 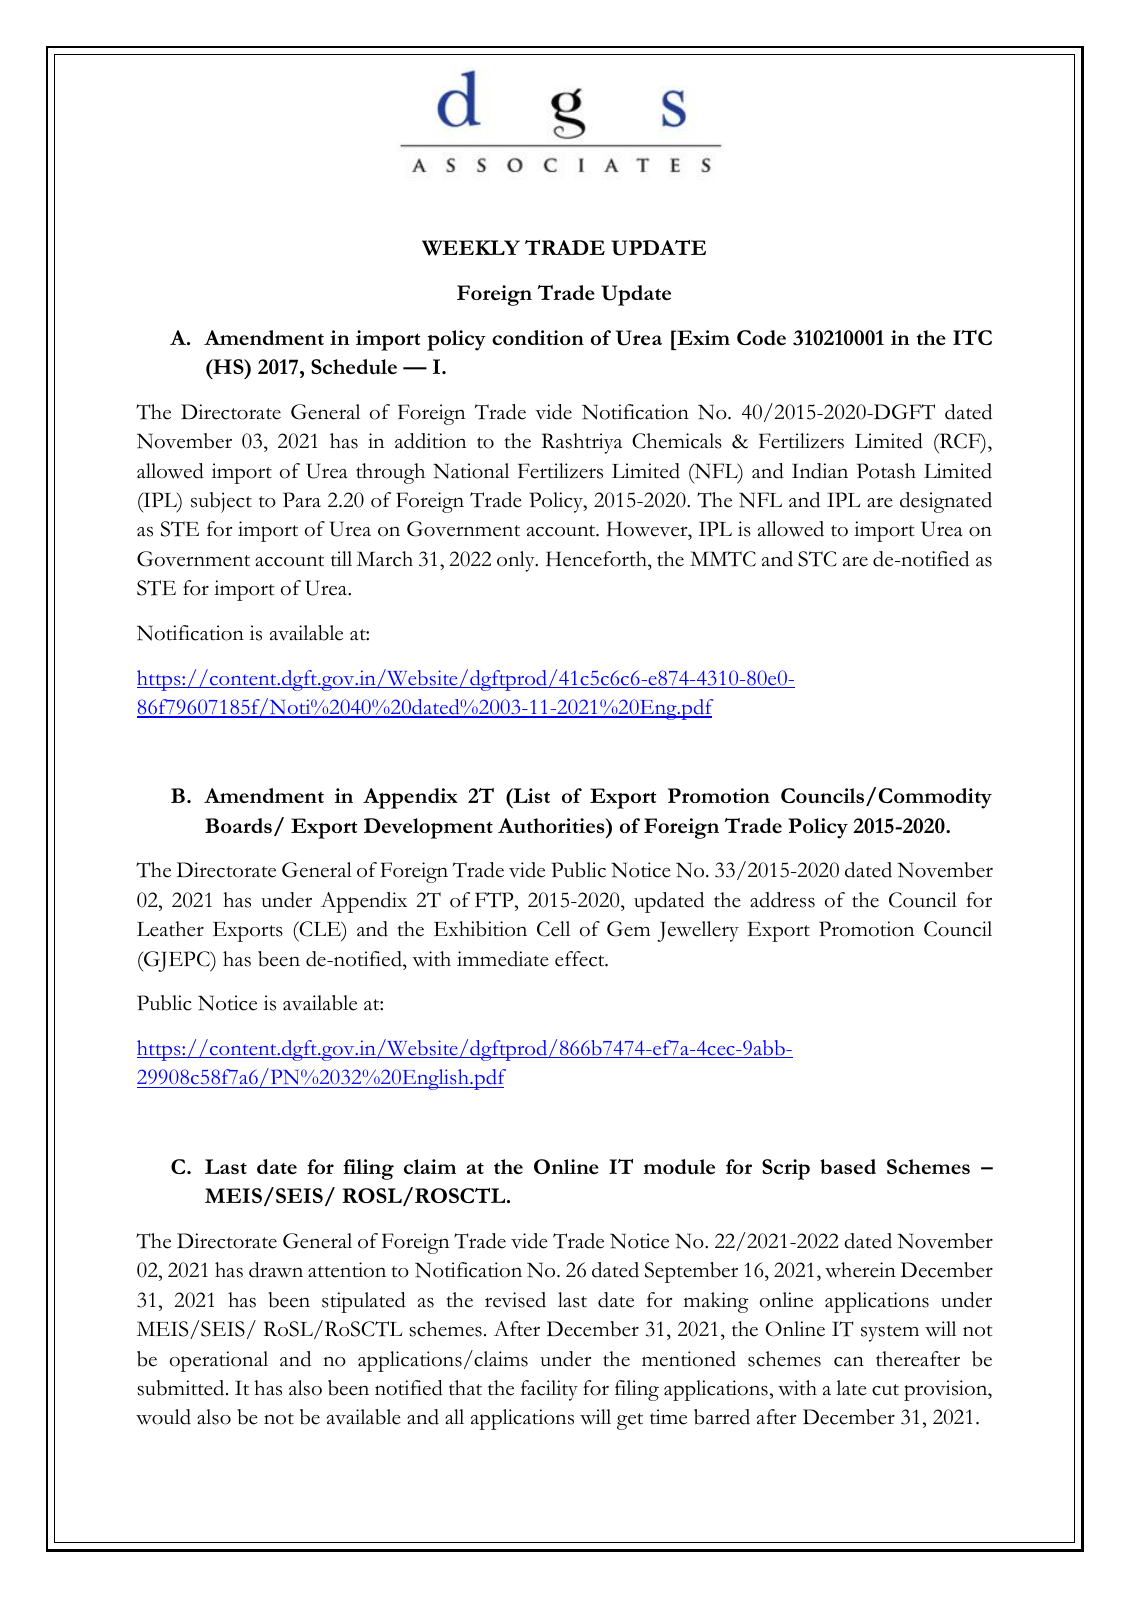 What do you see at coordinates (238, 825) in the document?
I see `Boards` at bounding box center [238, 825].
